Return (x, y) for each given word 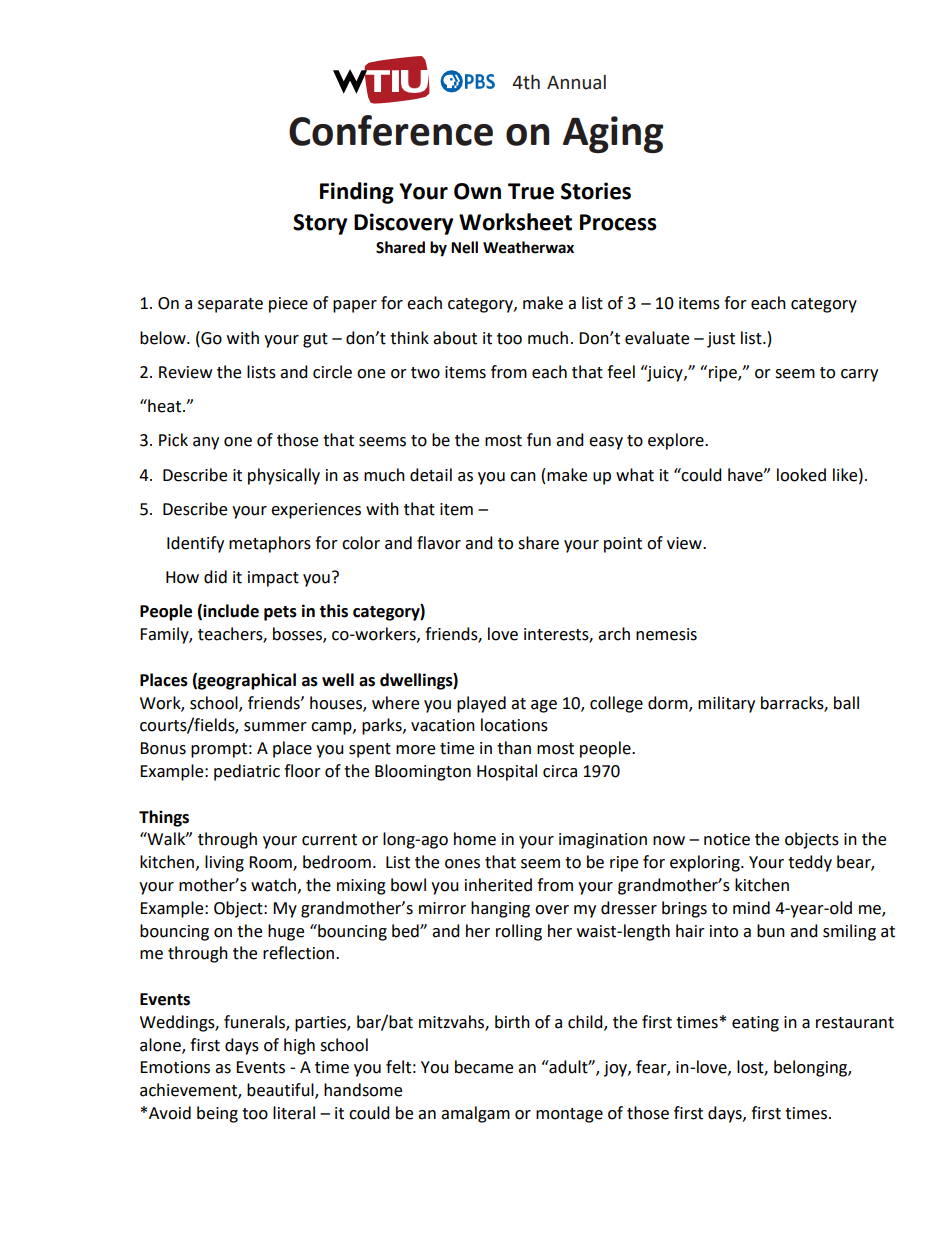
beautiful (281, 1091)
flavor (439, 543)
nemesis (666, 634)
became (484, 1067)
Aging (613, 134)
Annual (576, 82)
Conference (391, 130)
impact (273, 579)
